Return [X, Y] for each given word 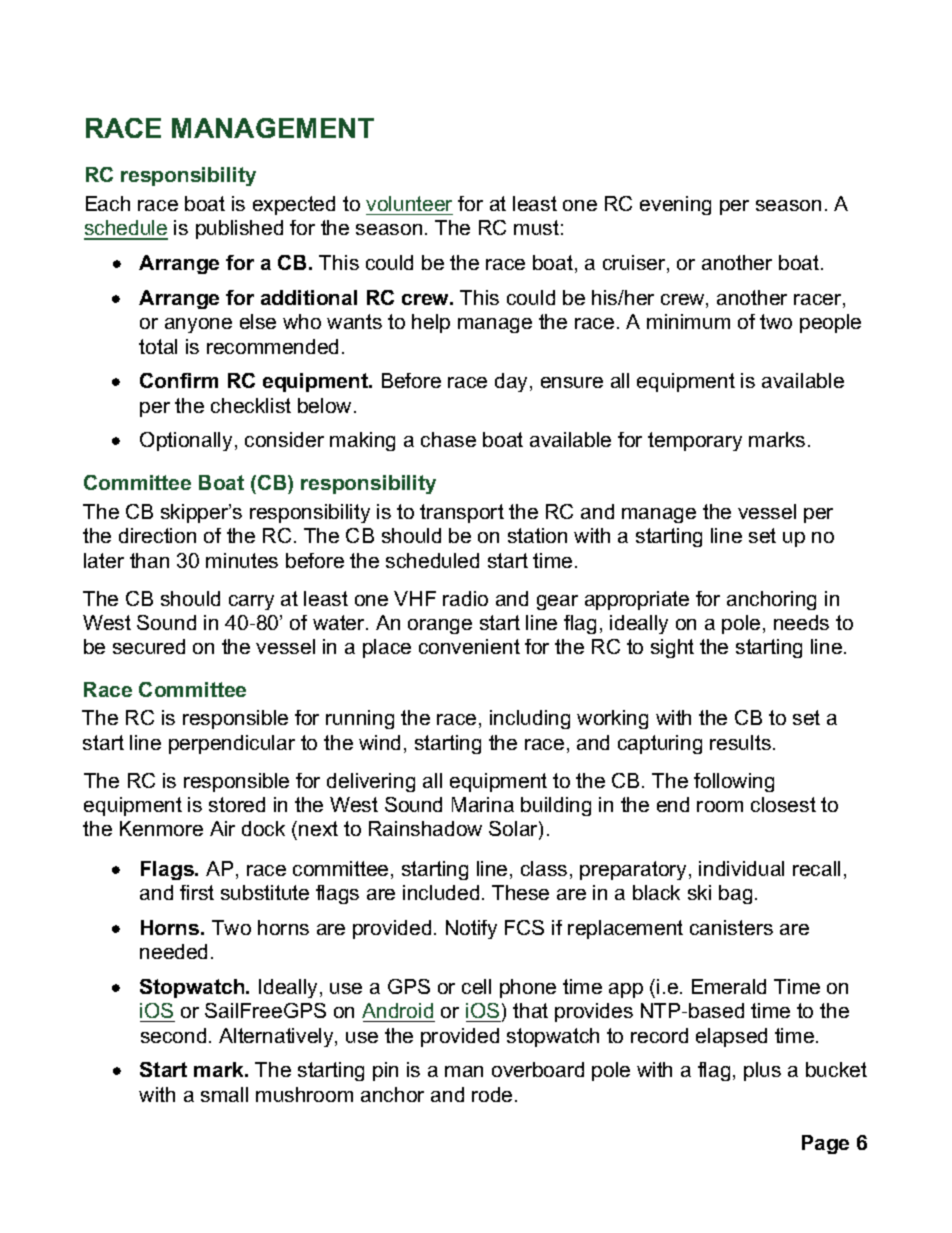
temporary [695, 441]
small [224, 1094]
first [197, 892]
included [441, 892]
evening [675, 205]
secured [149, 646]
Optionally [186, 441]
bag [735, 894]
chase [448, 439]
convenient [469, 646]
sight [672, 648]
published [239, 229]
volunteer [409, 203]
